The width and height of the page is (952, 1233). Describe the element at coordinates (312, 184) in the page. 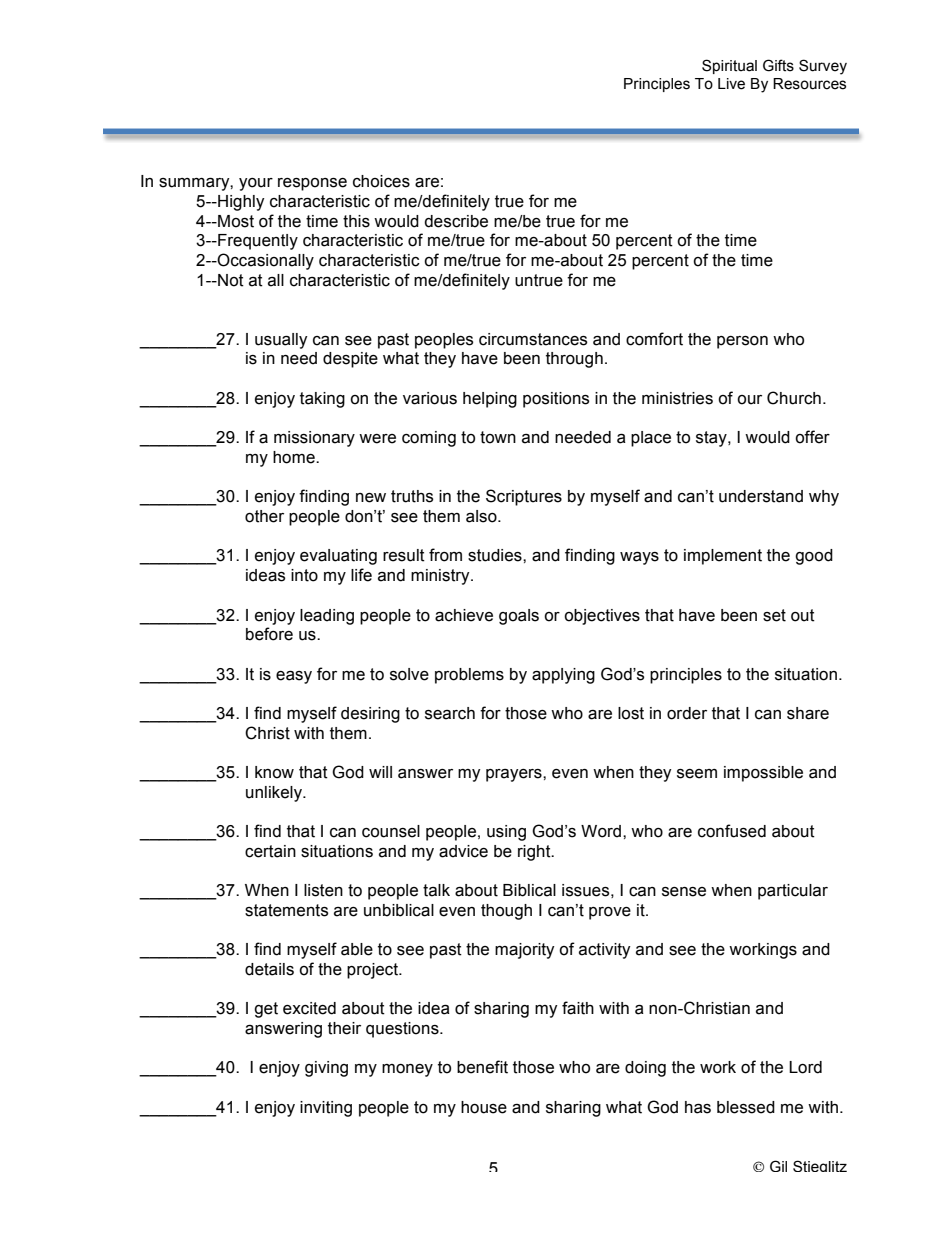

I see `response` at that location.
